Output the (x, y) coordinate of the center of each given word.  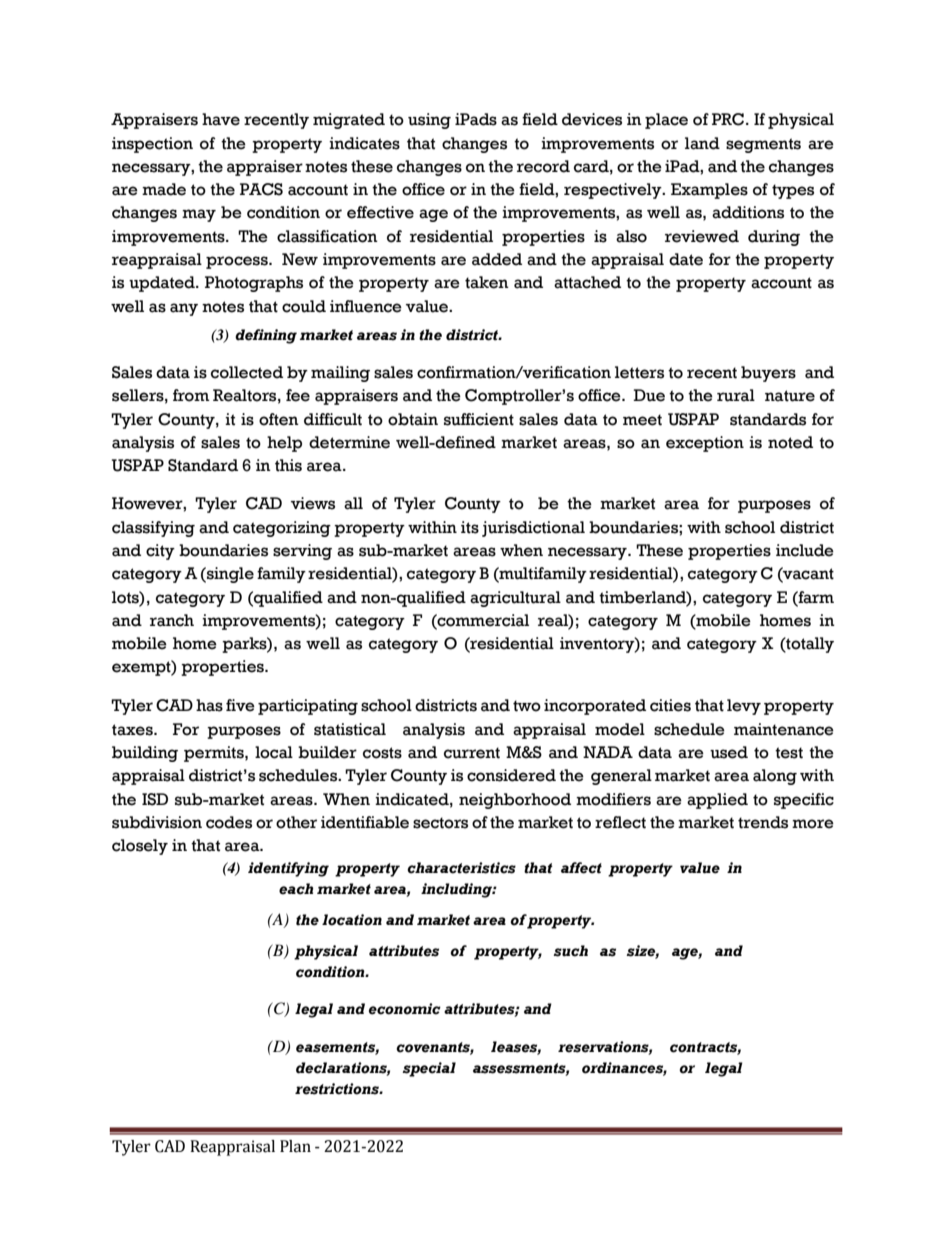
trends (763, 822)
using (429, 121)
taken (487, 282)
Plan (295, 1146)
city (160, 552)
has (209, 705)
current (472, 753)
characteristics (461, 868)
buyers (768, 374)
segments (763, 145)
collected (247, 372)
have (221, 119)
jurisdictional (533, 529)
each (296, 889)
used (729, 752)
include (805, 550)
